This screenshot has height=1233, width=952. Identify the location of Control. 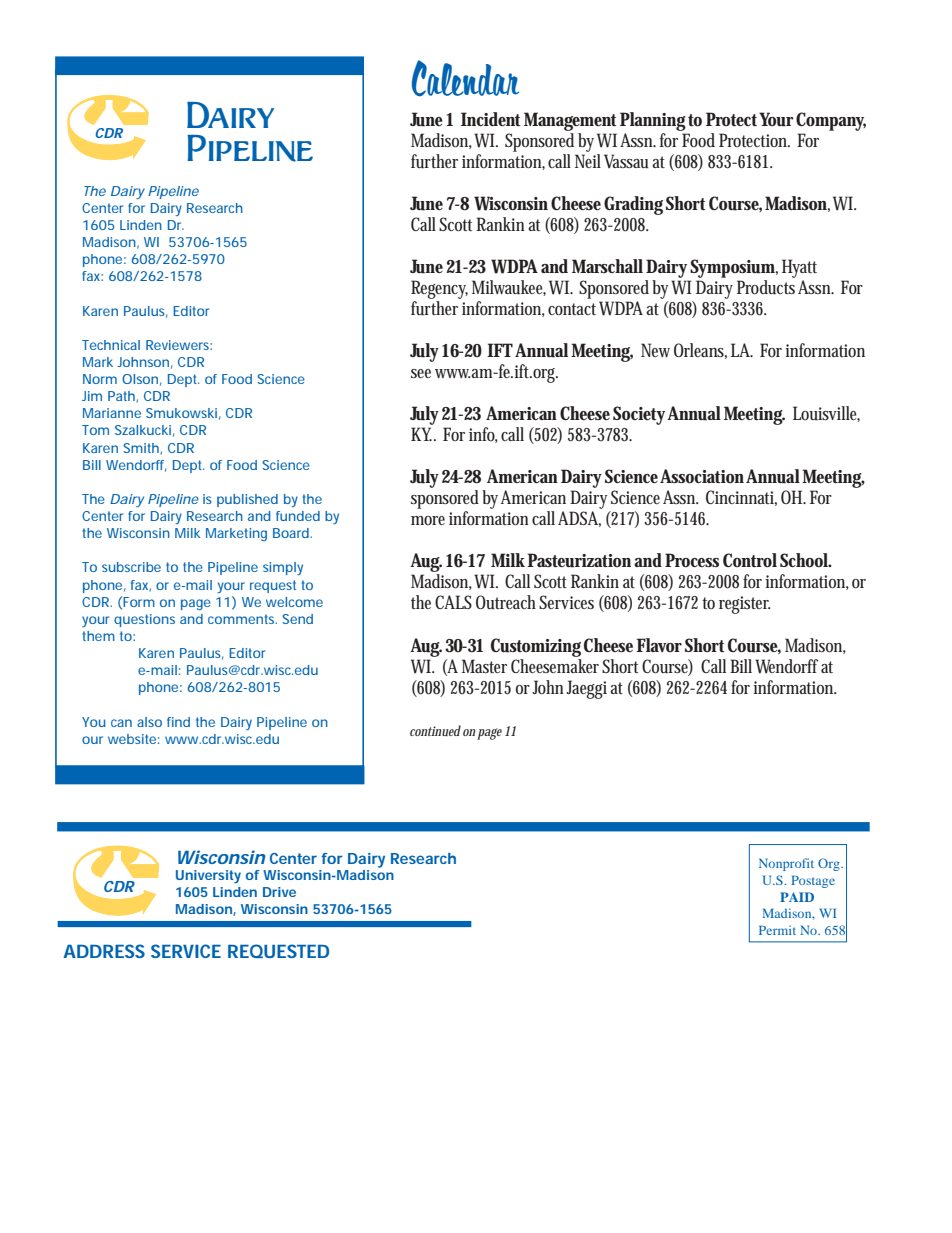
(750, 560).
